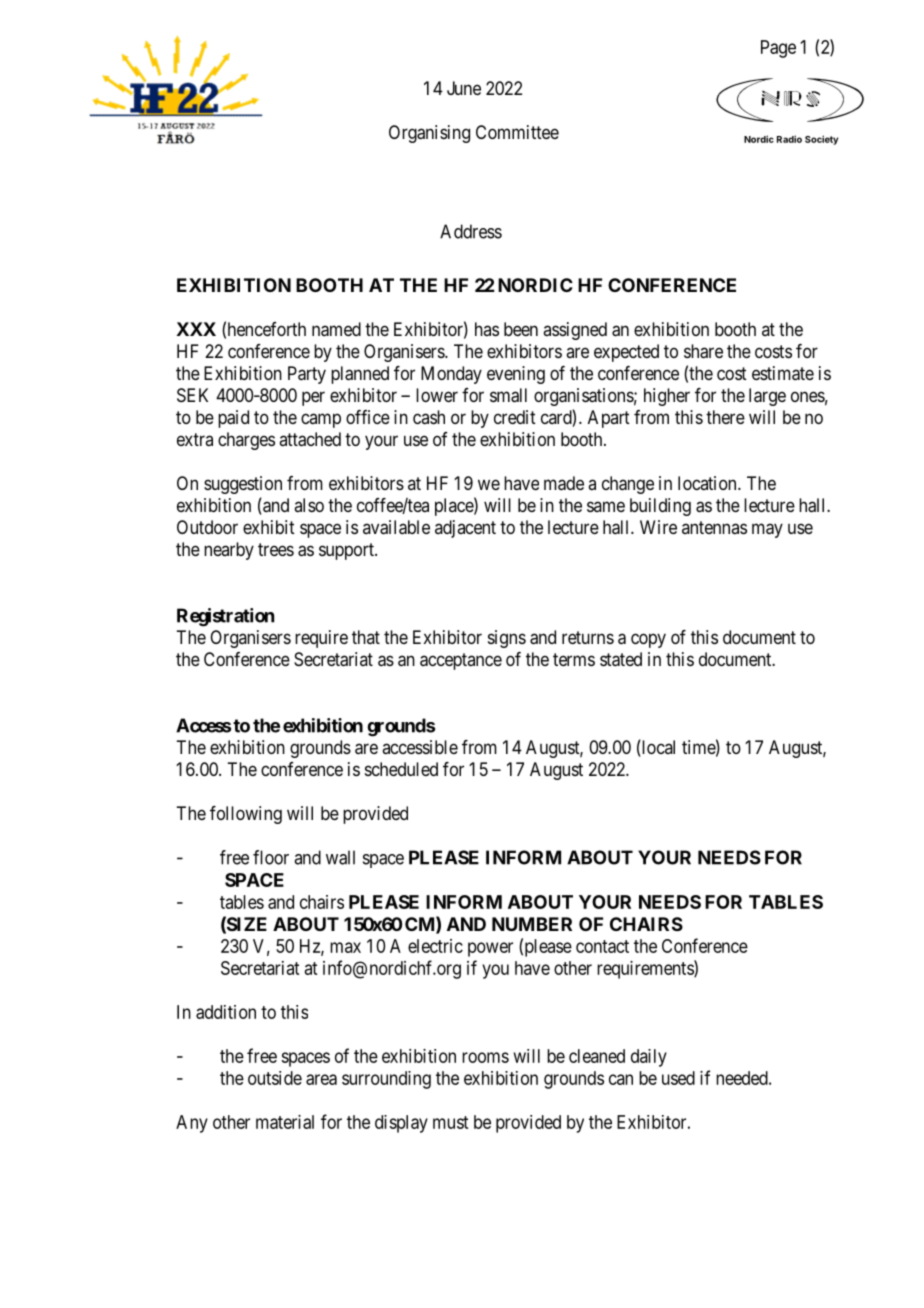 This screenshot has height=1308, width=924. Describe the element at coordinates (778, 49) in the screenshot. I see `Page` at that location.
